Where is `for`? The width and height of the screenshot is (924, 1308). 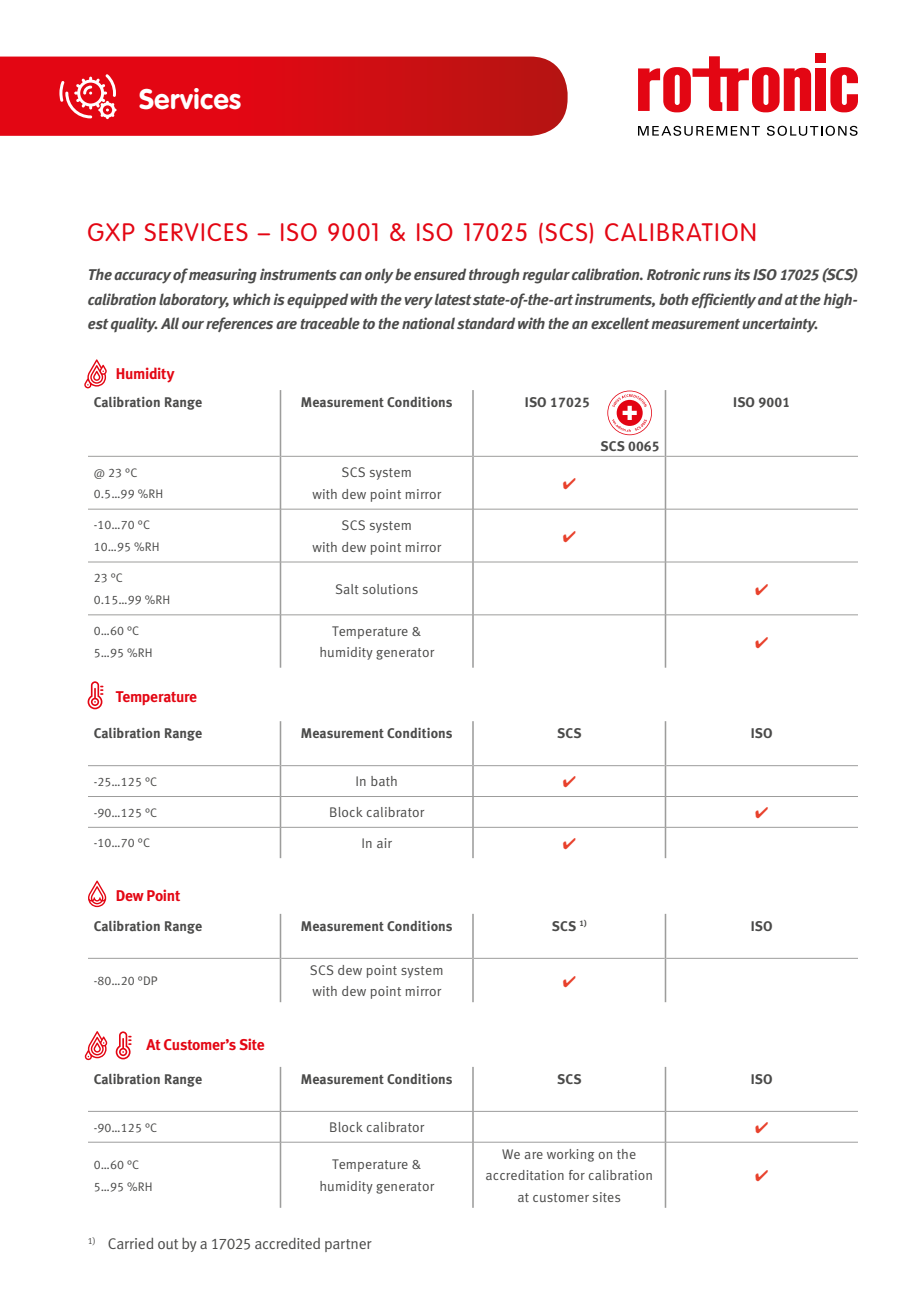
for is located at coordinates (577, 1175).
